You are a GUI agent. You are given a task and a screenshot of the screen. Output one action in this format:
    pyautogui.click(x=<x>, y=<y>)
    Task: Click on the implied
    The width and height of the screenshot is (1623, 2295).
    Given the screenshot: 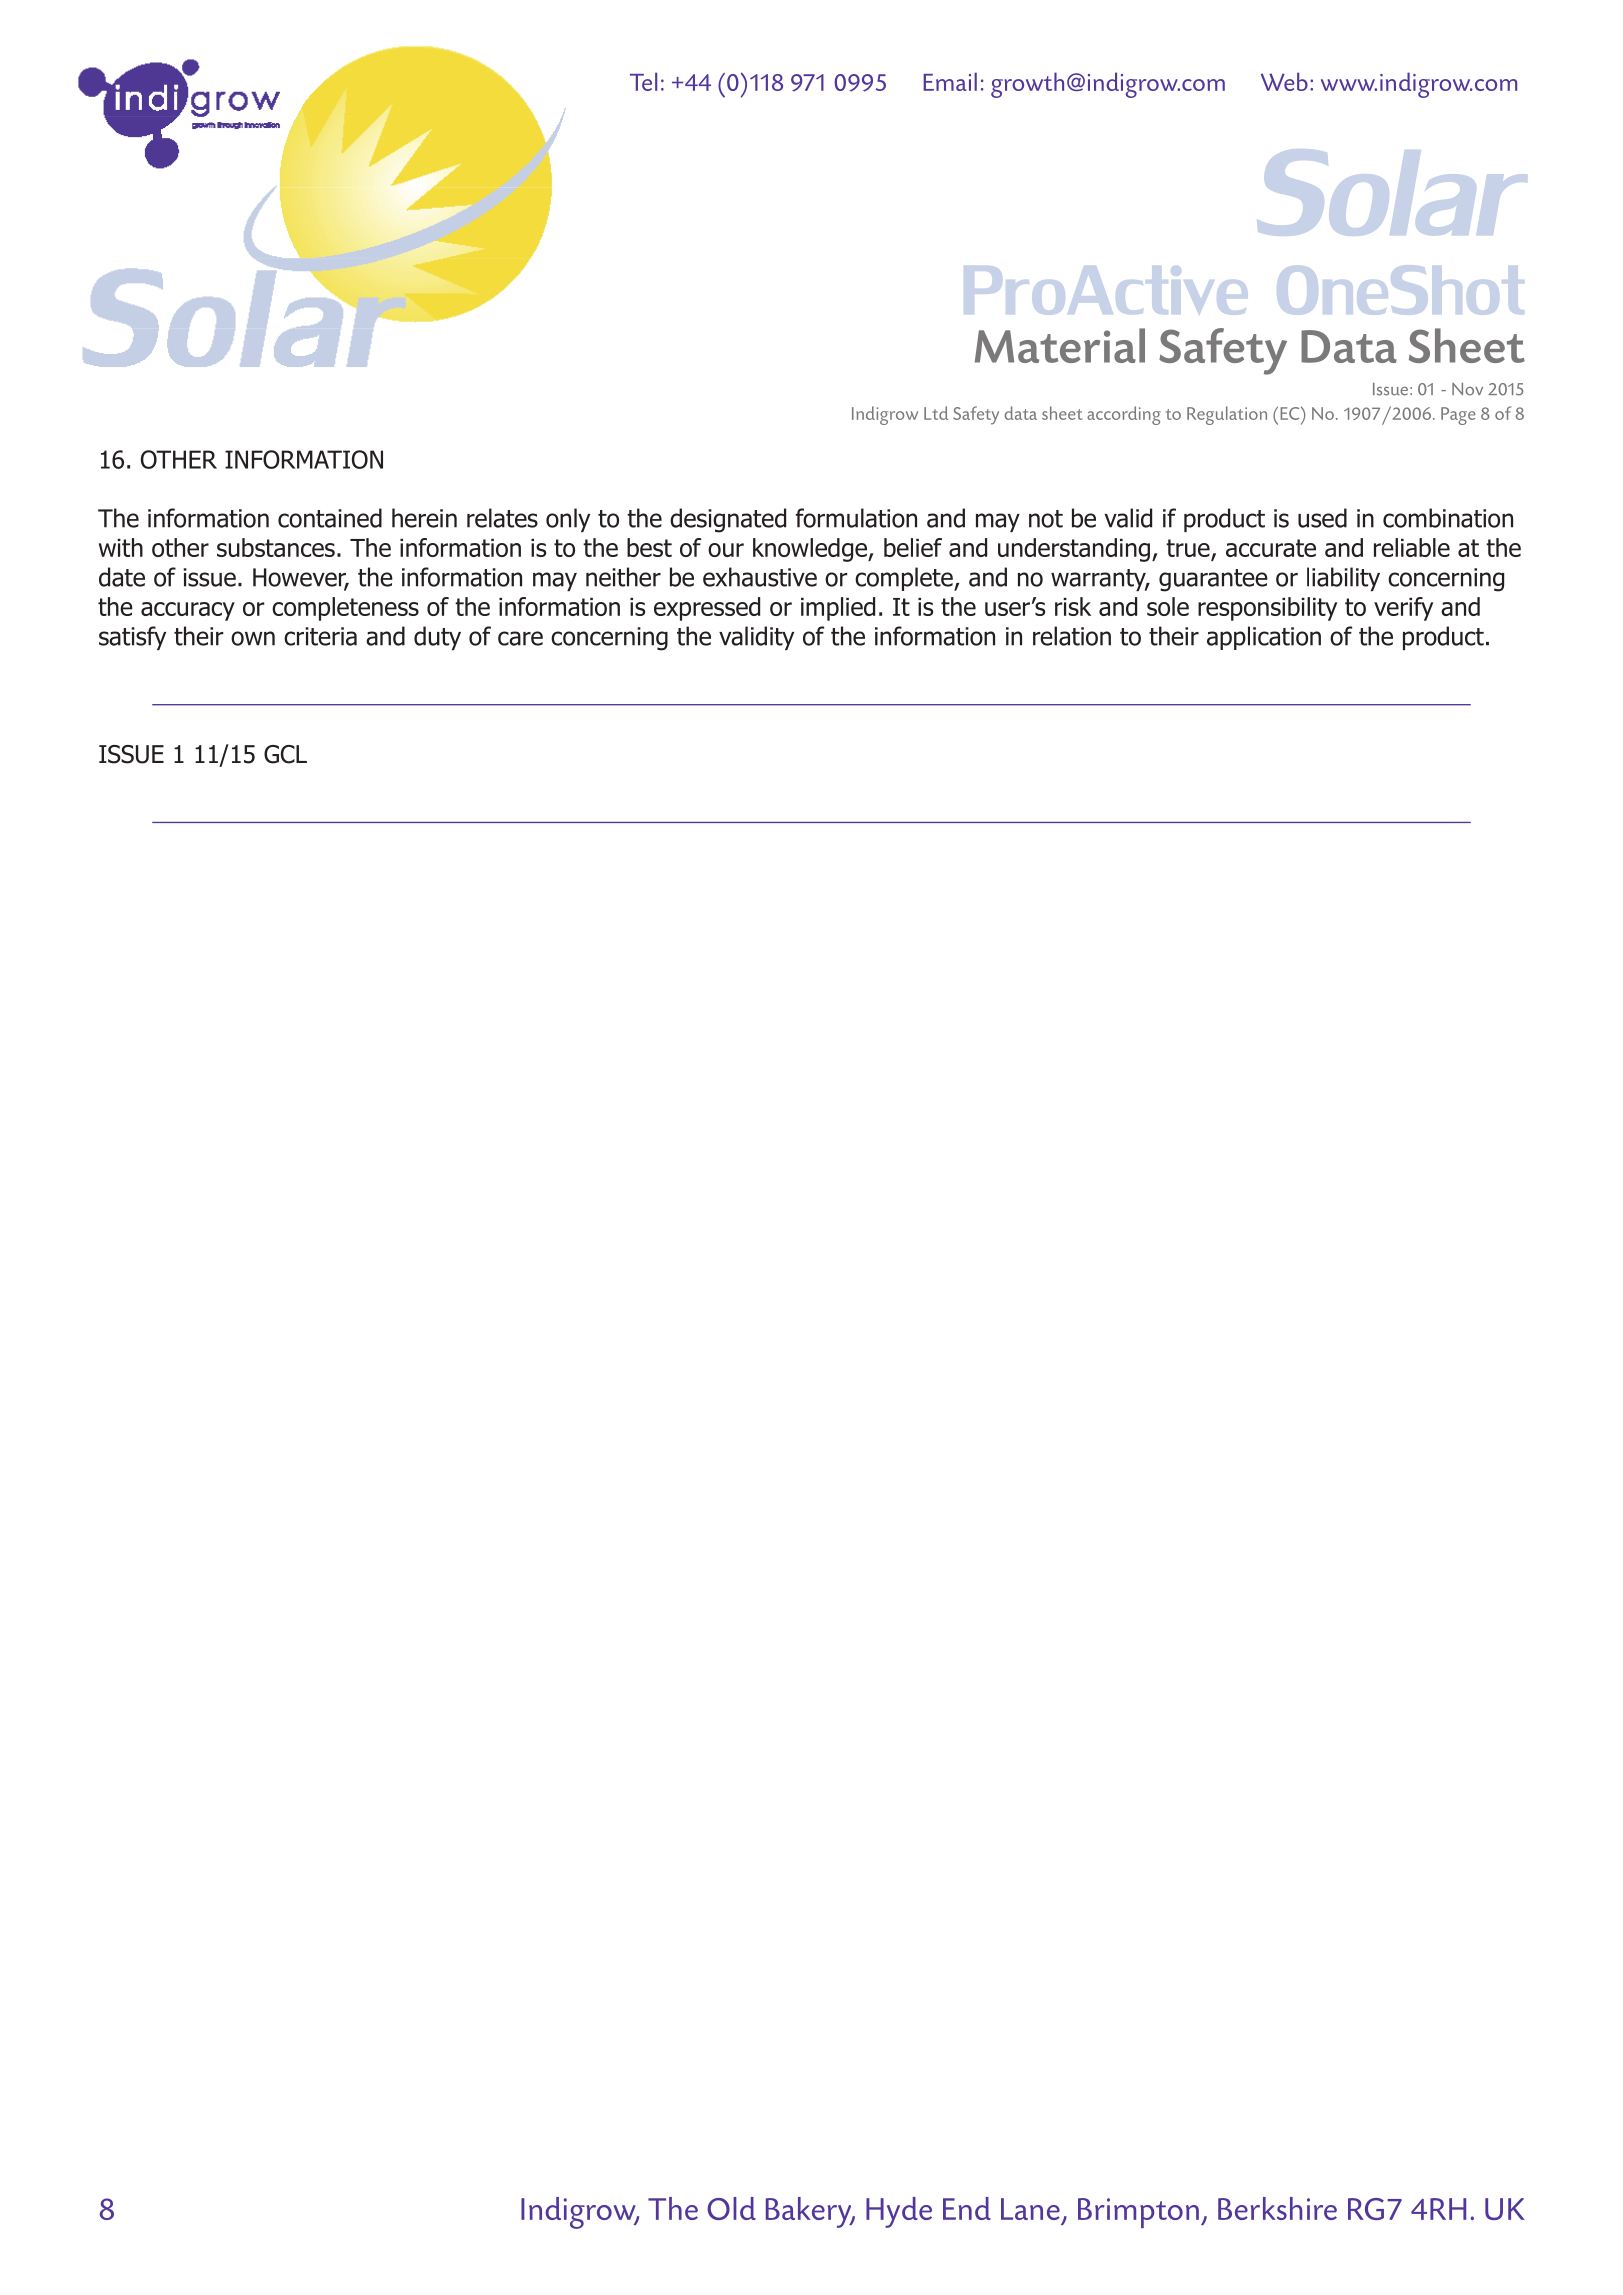 What is the action you would take?
    pyautogui.click(x=838, y=609)
